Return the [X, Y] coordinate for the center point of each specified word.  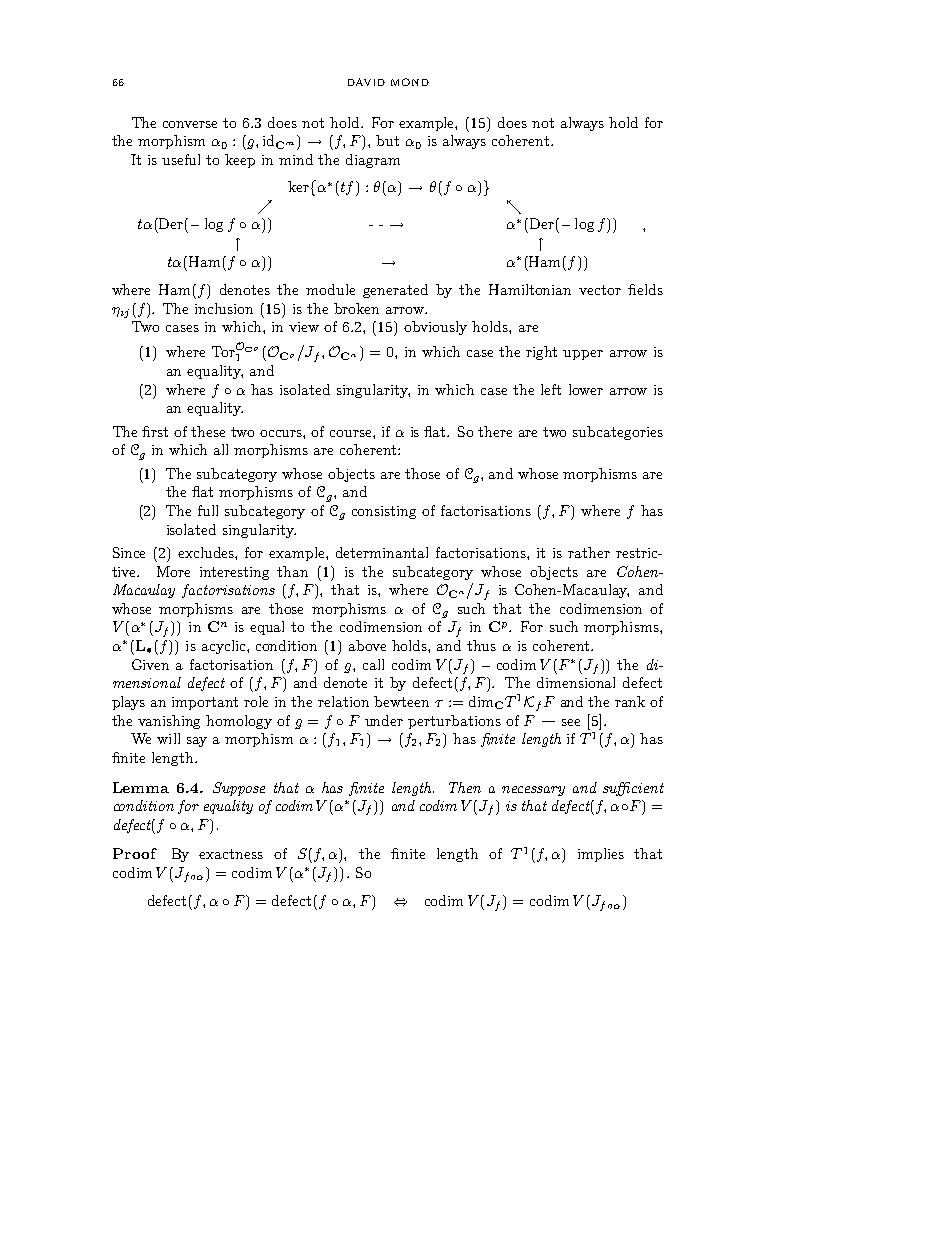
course [352, 433]
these [208, 431]
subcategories [618, 433]
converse [190, 124]
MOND [410, 82]
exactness [231, 854]
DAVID [366, 82]
